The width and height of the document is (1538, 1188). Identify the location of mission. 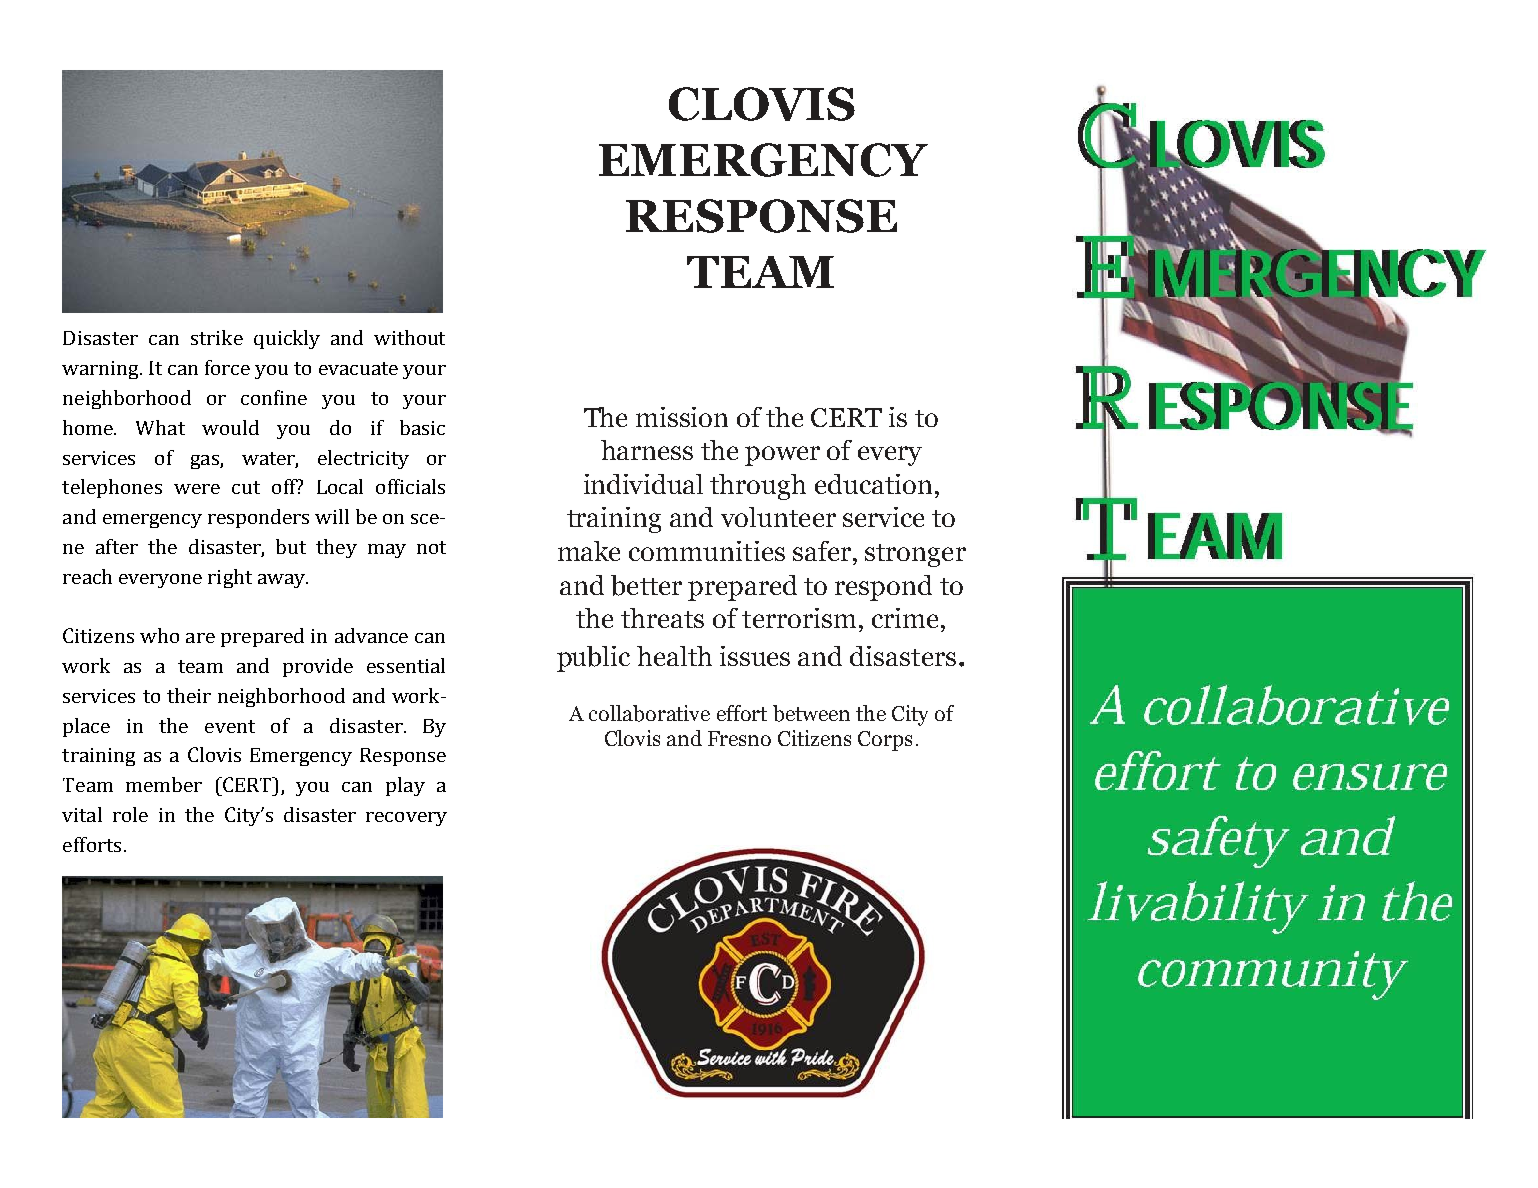
(682, 417).
